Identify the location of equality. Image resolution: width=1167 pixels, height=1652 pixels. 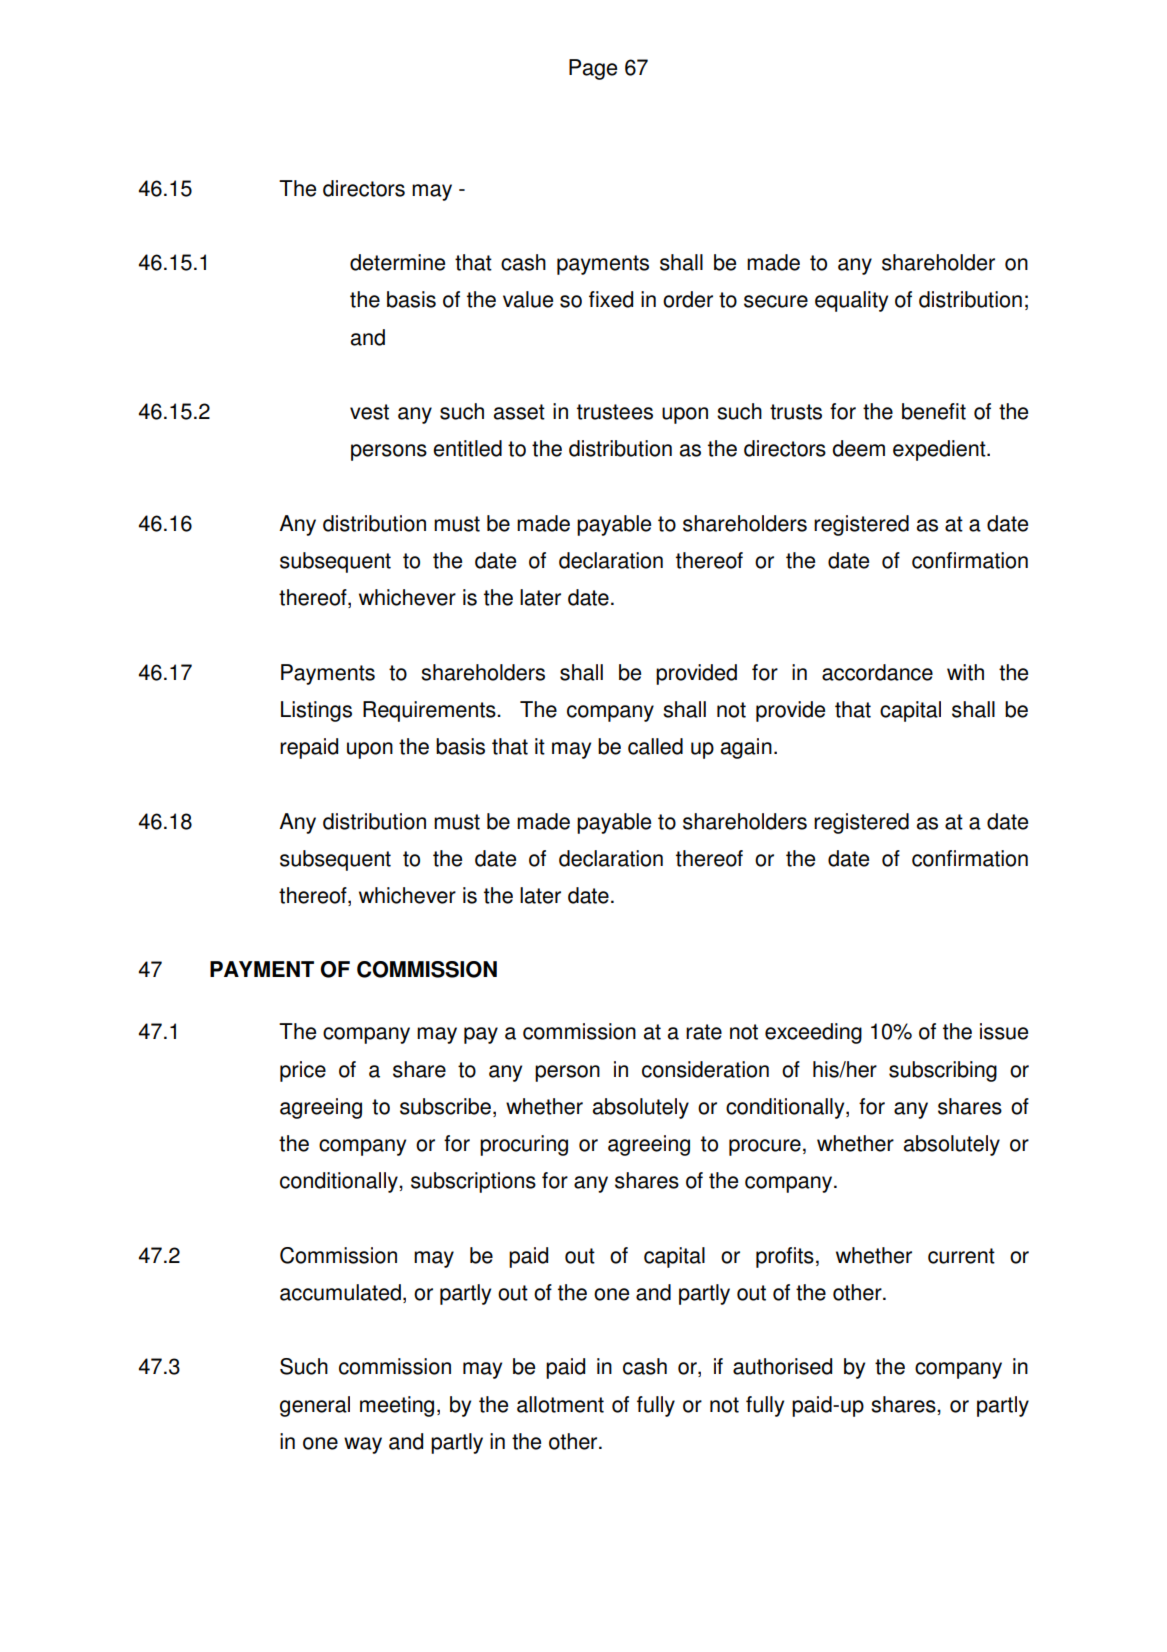
(851, 301).
